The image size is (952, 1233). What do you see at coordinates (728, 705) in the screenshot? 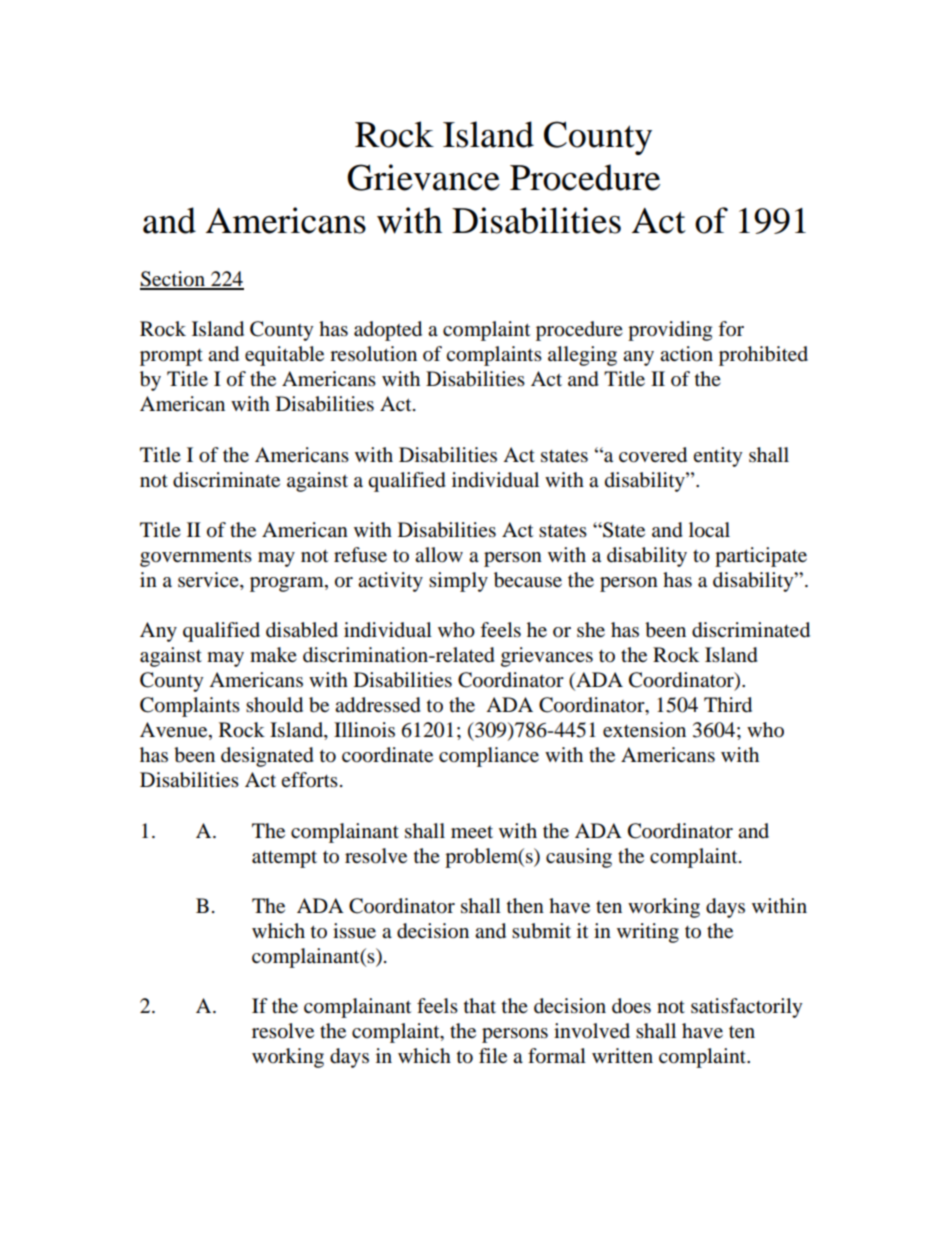
I see `Third` at bounding box center [728, 705].
